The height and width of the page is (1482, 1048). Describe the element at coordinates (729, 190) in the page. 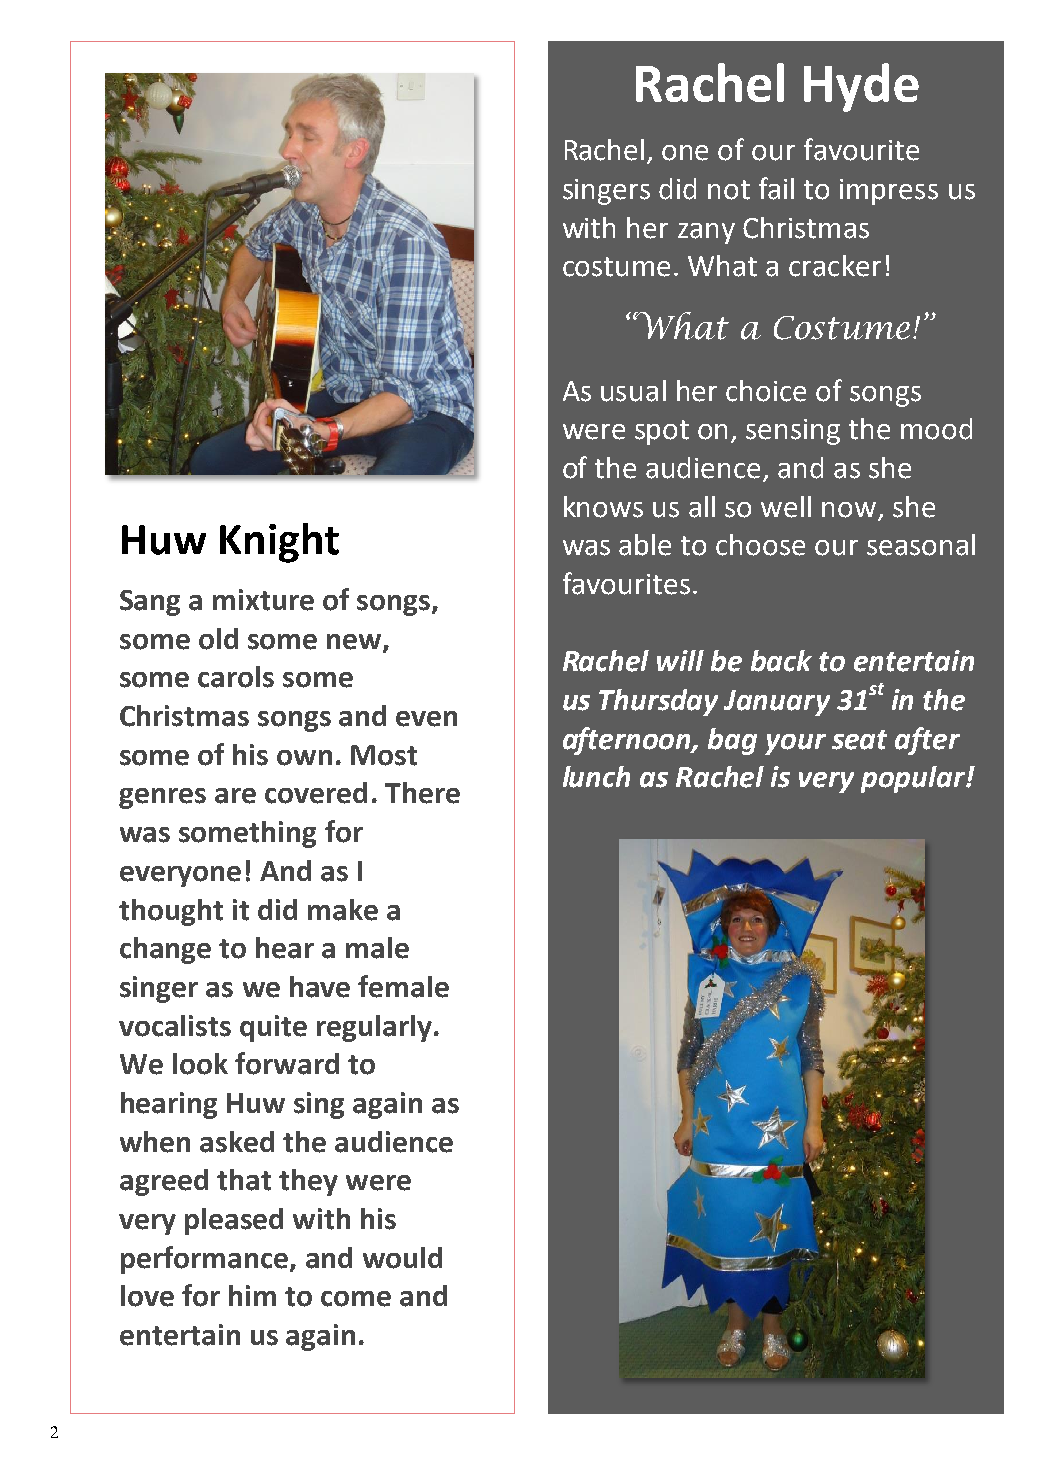

I see `not` at that location.
